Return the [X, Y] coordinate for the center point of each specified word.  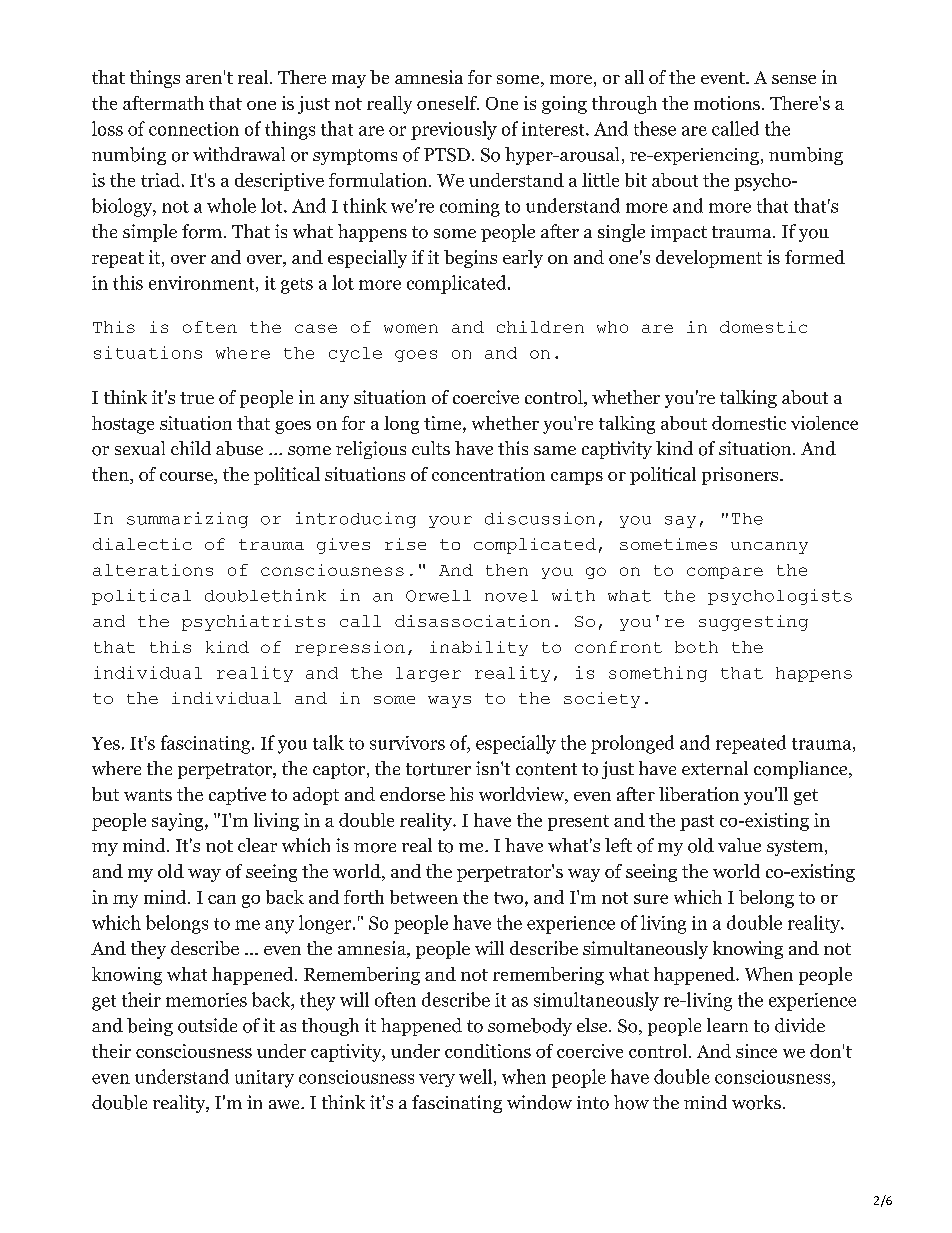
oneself [448, 103]
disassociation [472, 621]
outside [207, 1025]
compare [725, 573]
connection [194, 129]
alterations [153, 570]
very [437, 1080]
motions [727, 103]
